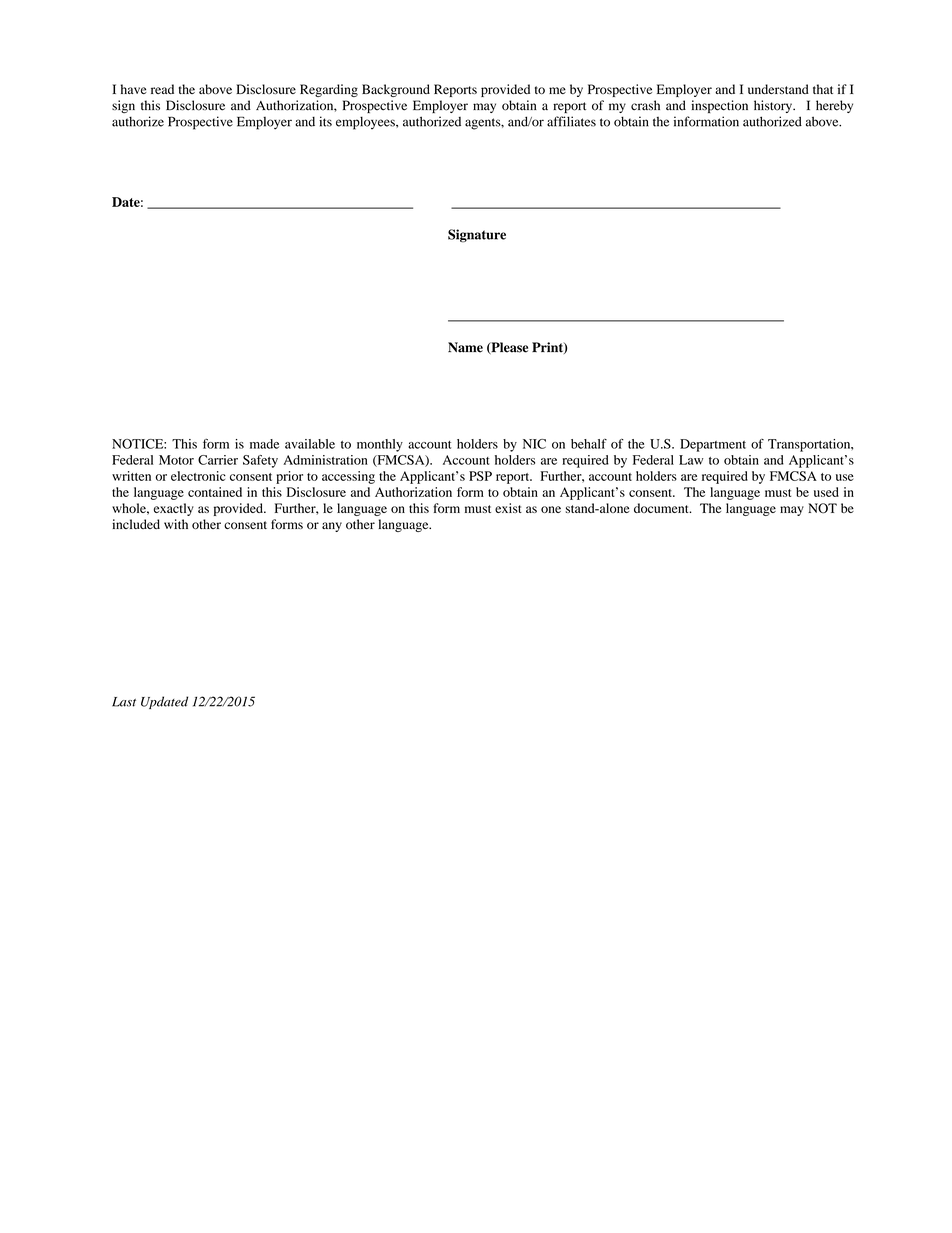  Describe the element at coordinates (124, 702) in the document. I see `Last` at that location.
